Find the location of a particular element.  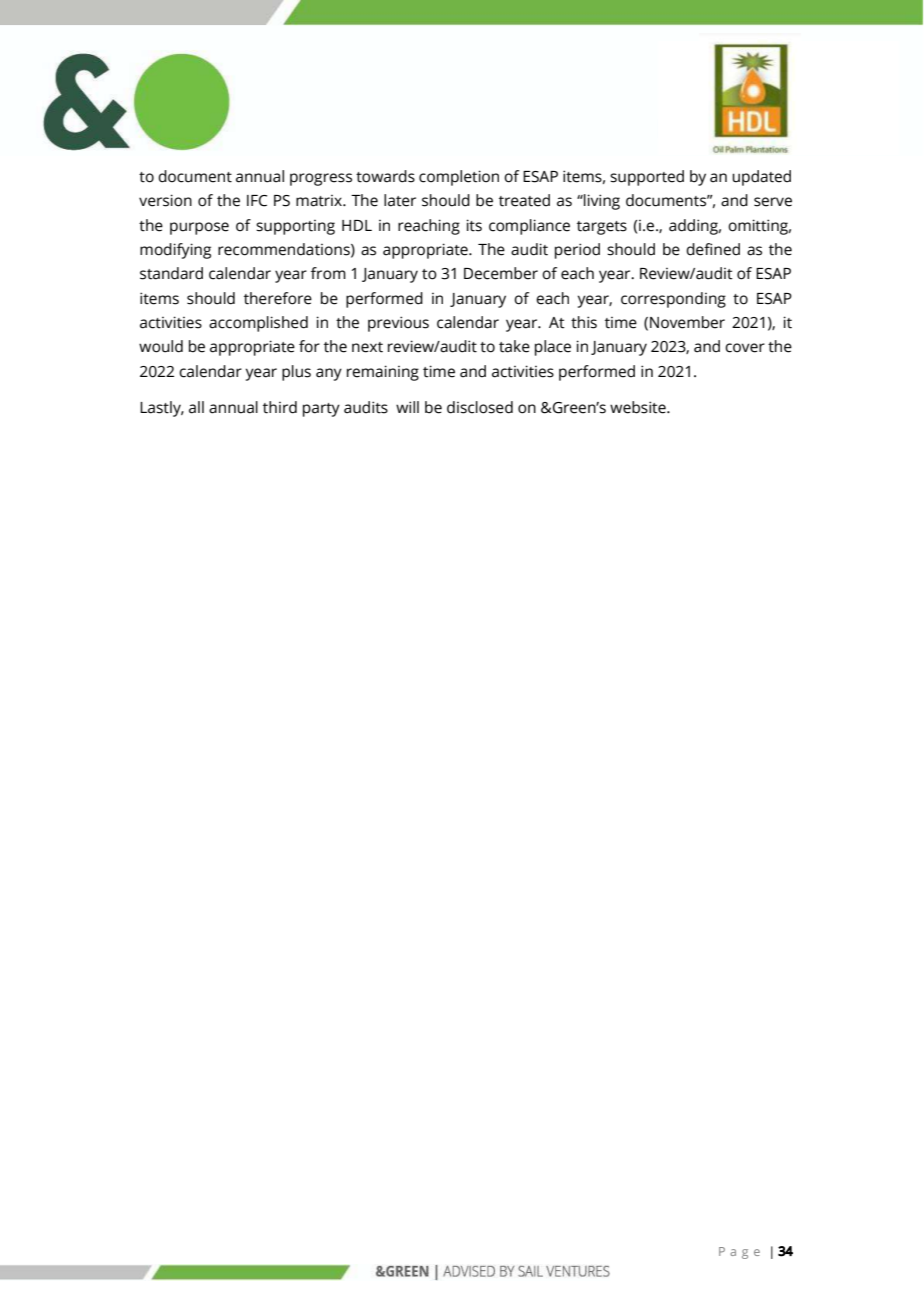

modifying is located at coordinates (175, 251).
